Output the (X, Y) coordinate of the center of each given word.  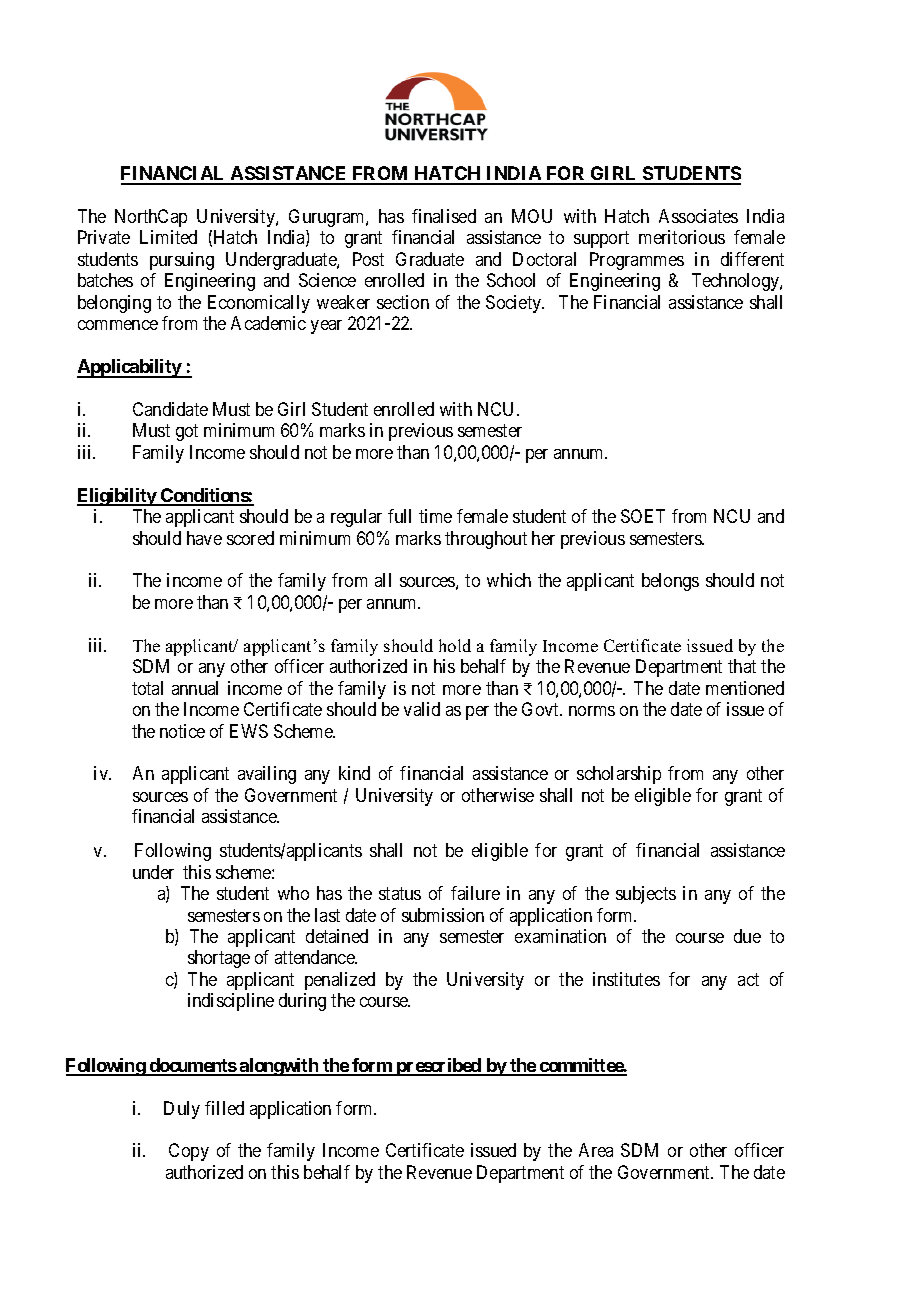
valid (422, 709)
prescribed (438, 1067)
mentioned (745, 688)
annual (195, 688)
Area (596, 1150)
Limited (168, 237)
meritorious (682, 237)
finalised (444, 216)
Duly (182, 1110)
